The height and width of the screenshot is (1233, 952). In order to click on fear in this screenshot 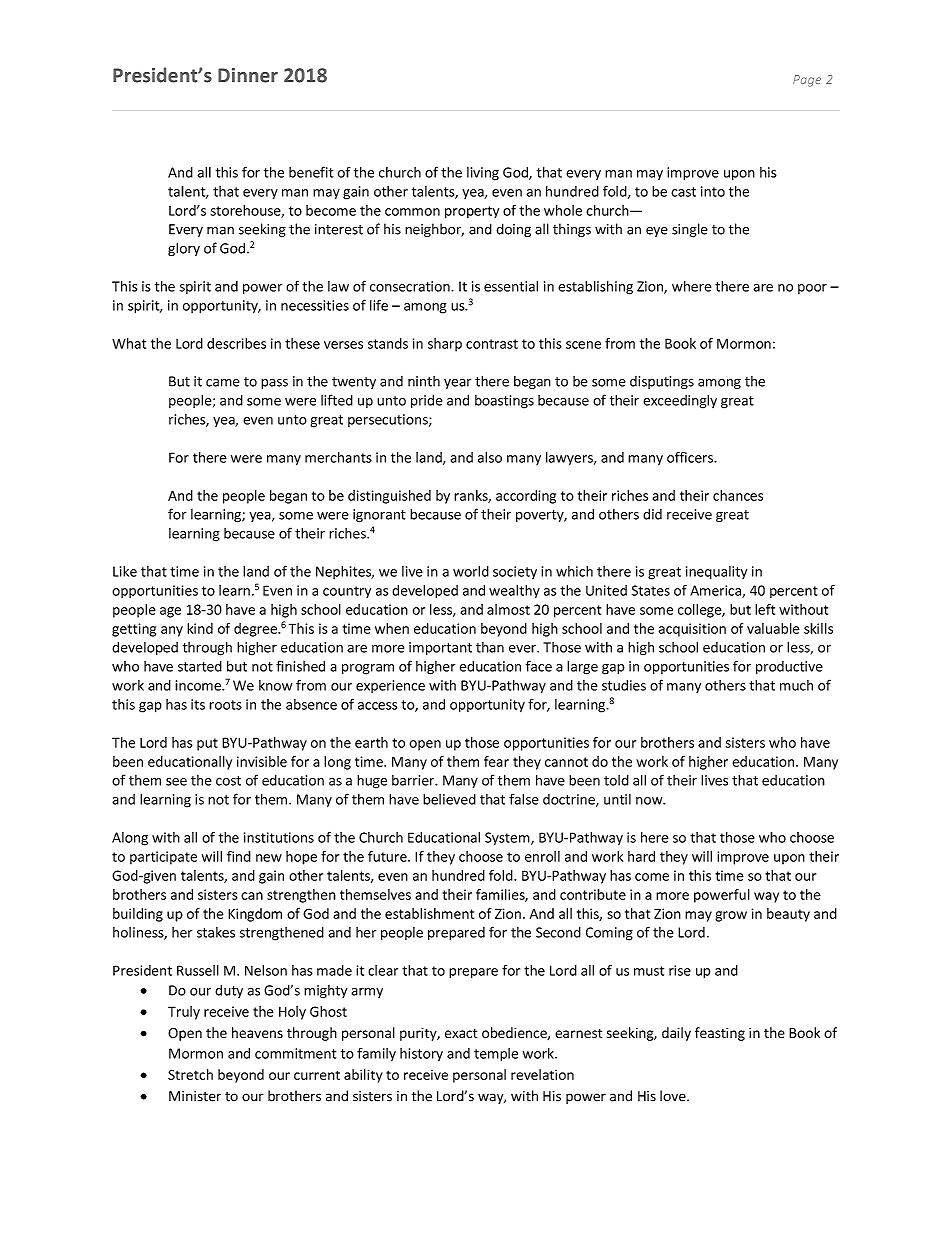, I will do `click(496, 761)`.
